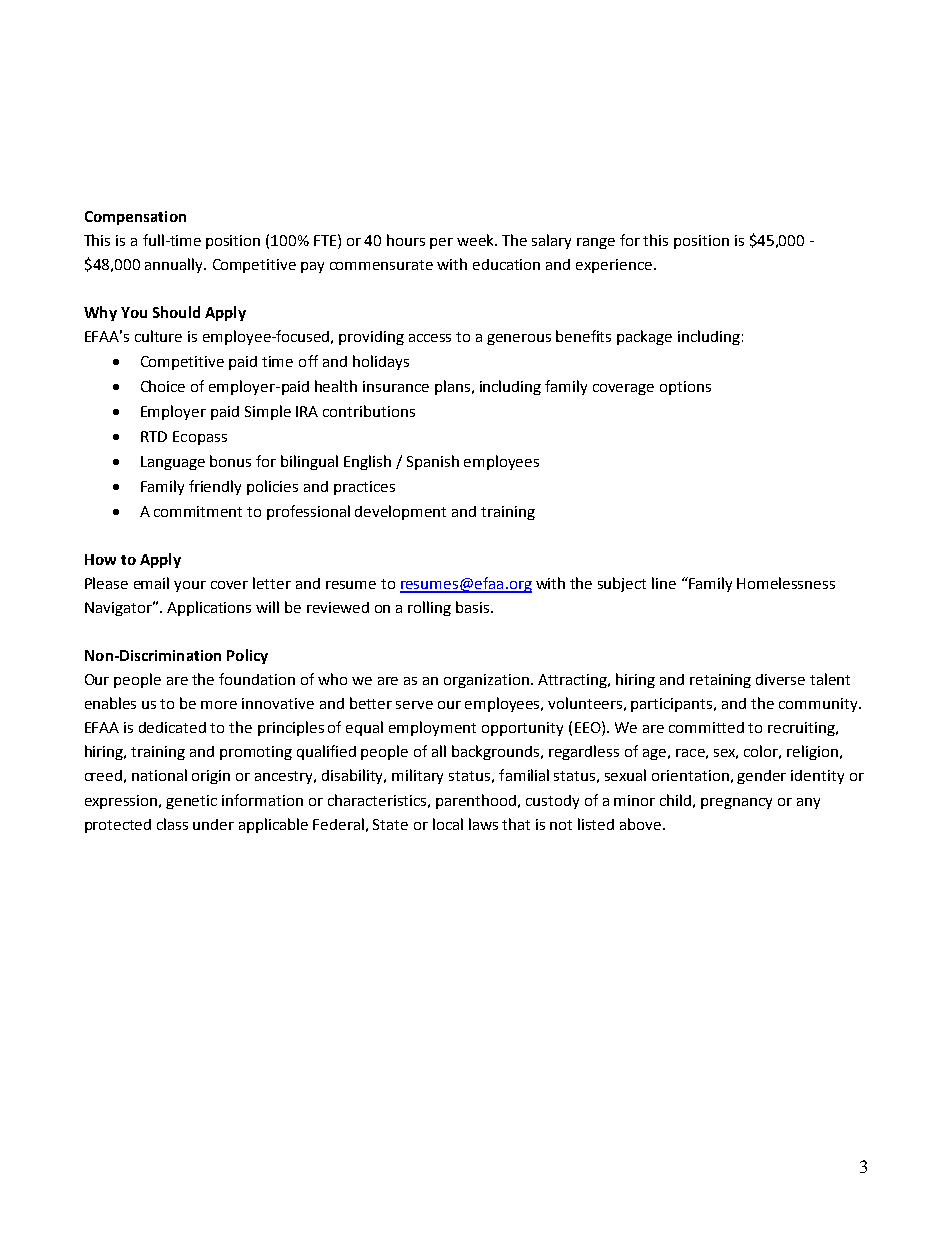  What do you see at coordinates (158, 336) in the screenshot?
I see `culture` at bounding box center [158, 336].
